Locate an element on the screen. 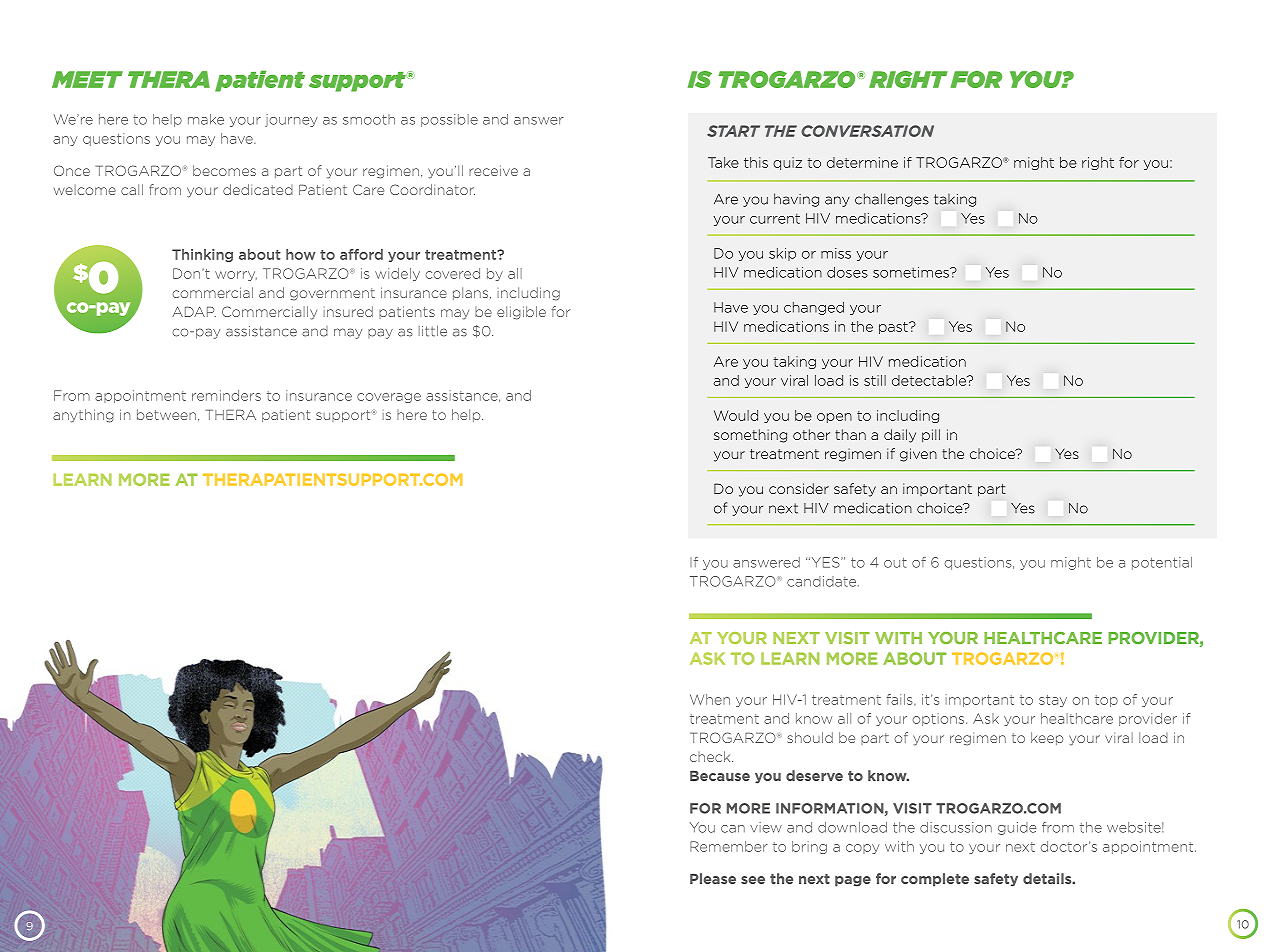 This screenshot has height=952, width=1270. sometimes is located at coordinates (912, 272).
